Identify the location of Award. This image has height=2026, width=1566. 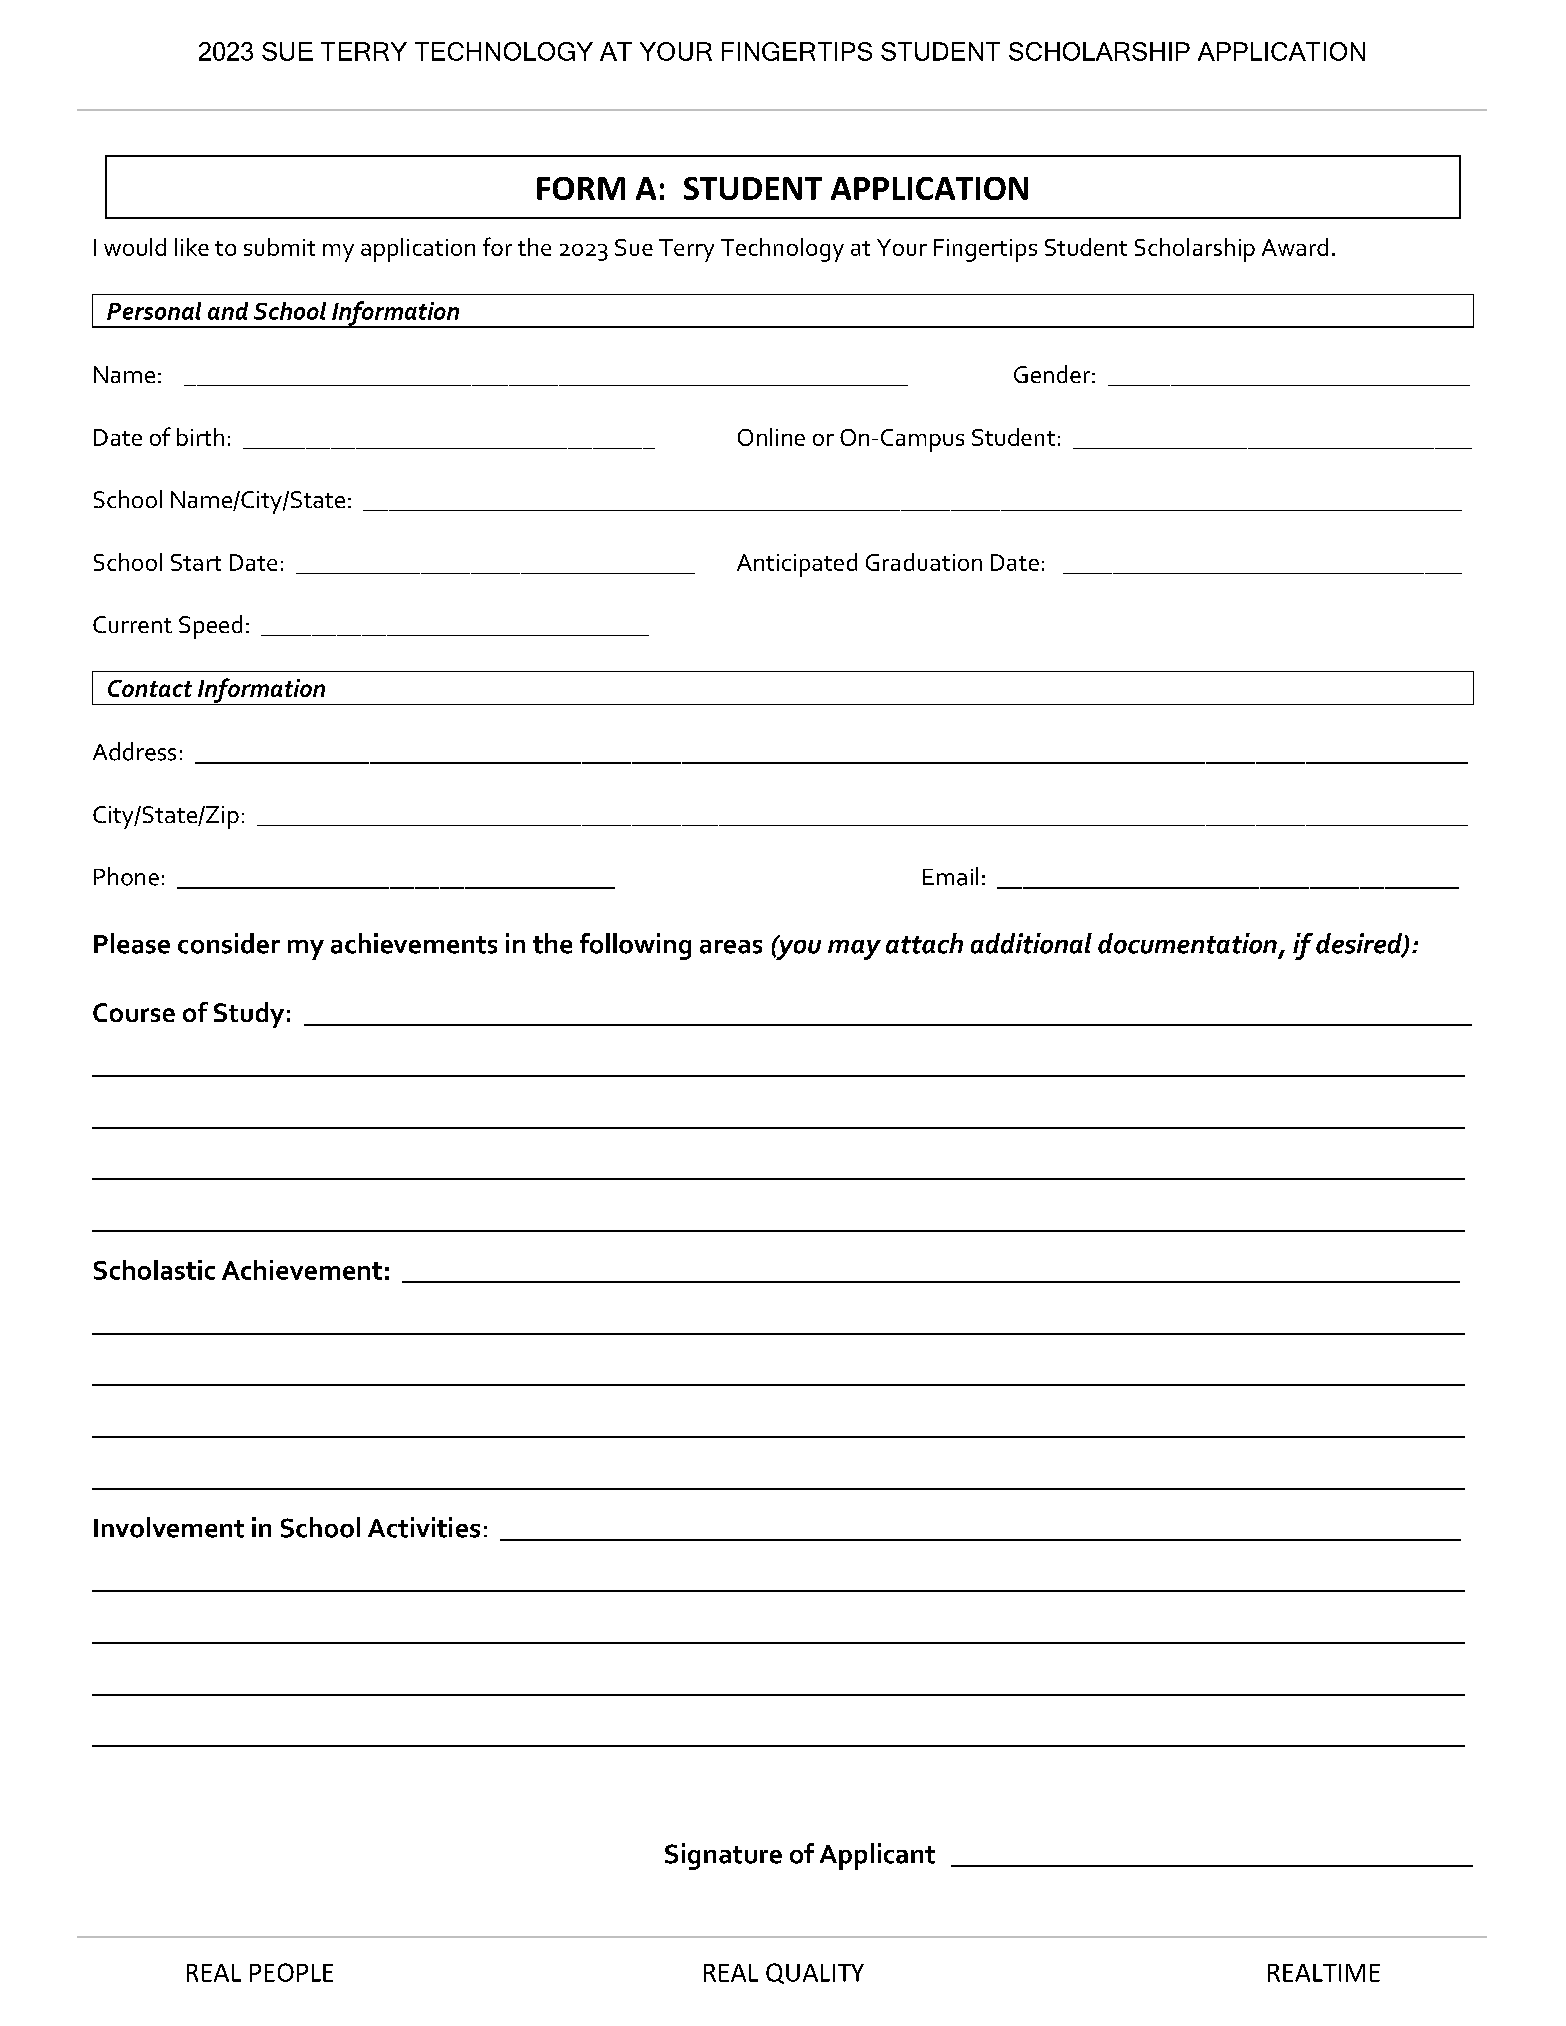
(1295, 247).
